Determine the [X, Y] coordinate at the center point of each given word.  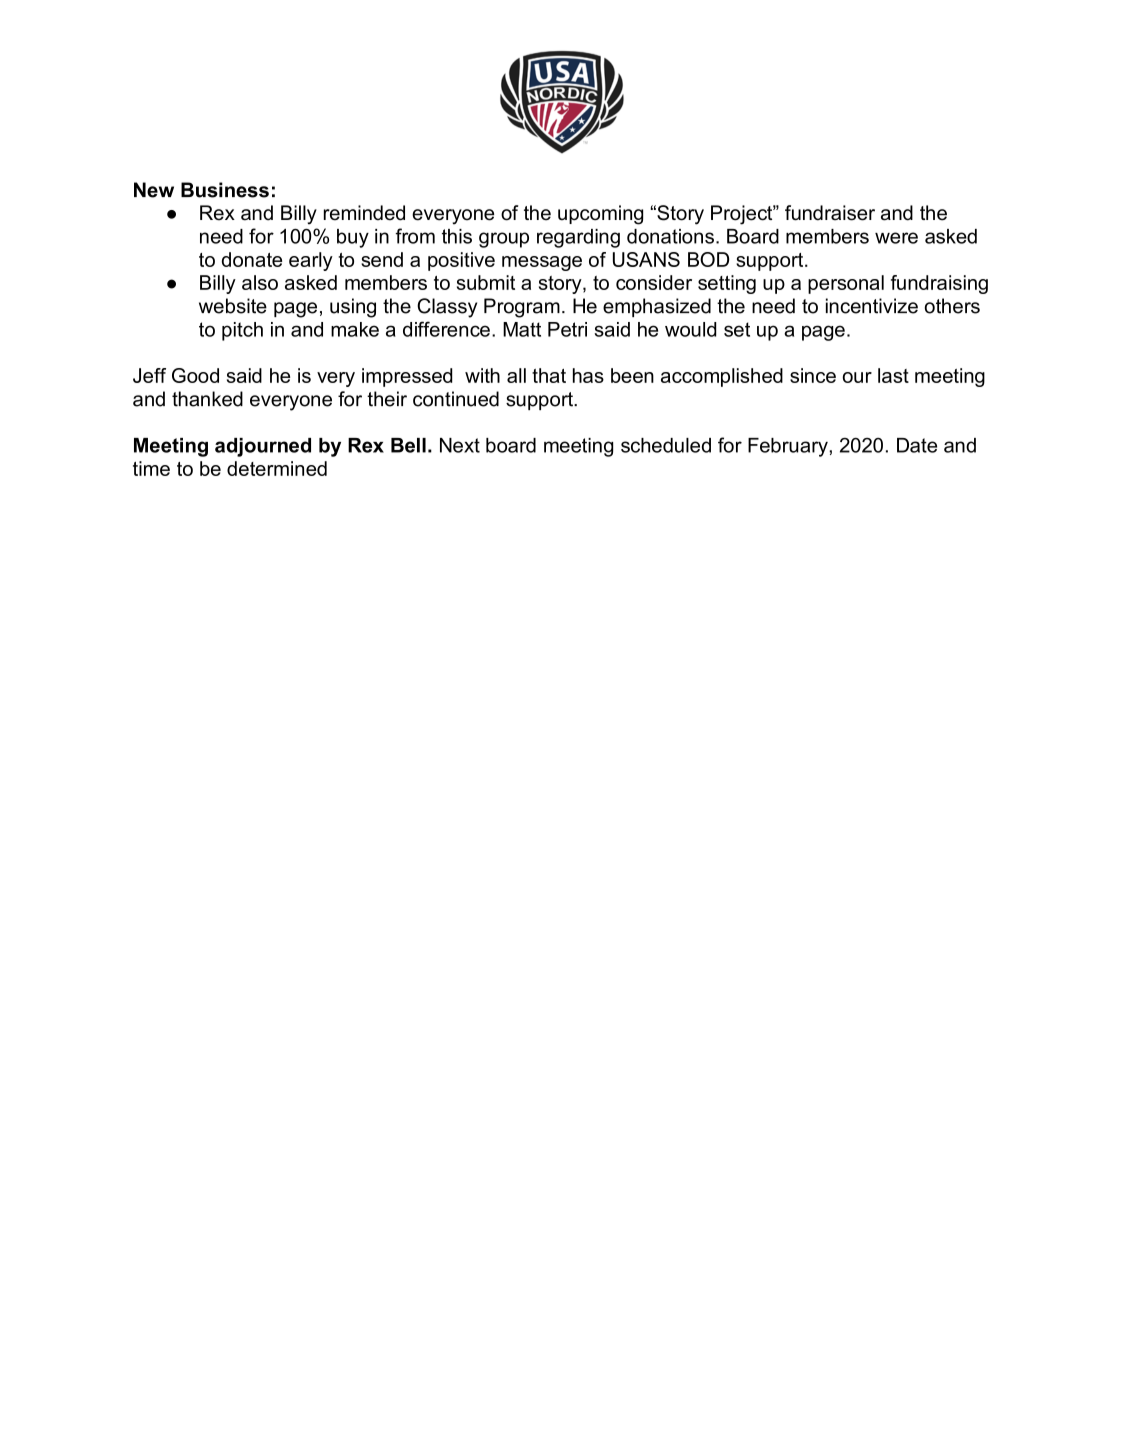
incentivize [872, 306]
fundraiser [830, 213]
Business [225, 190]
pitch [242, 331]
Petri [567, 329]
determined [277, 468]
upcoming [600, 215]
